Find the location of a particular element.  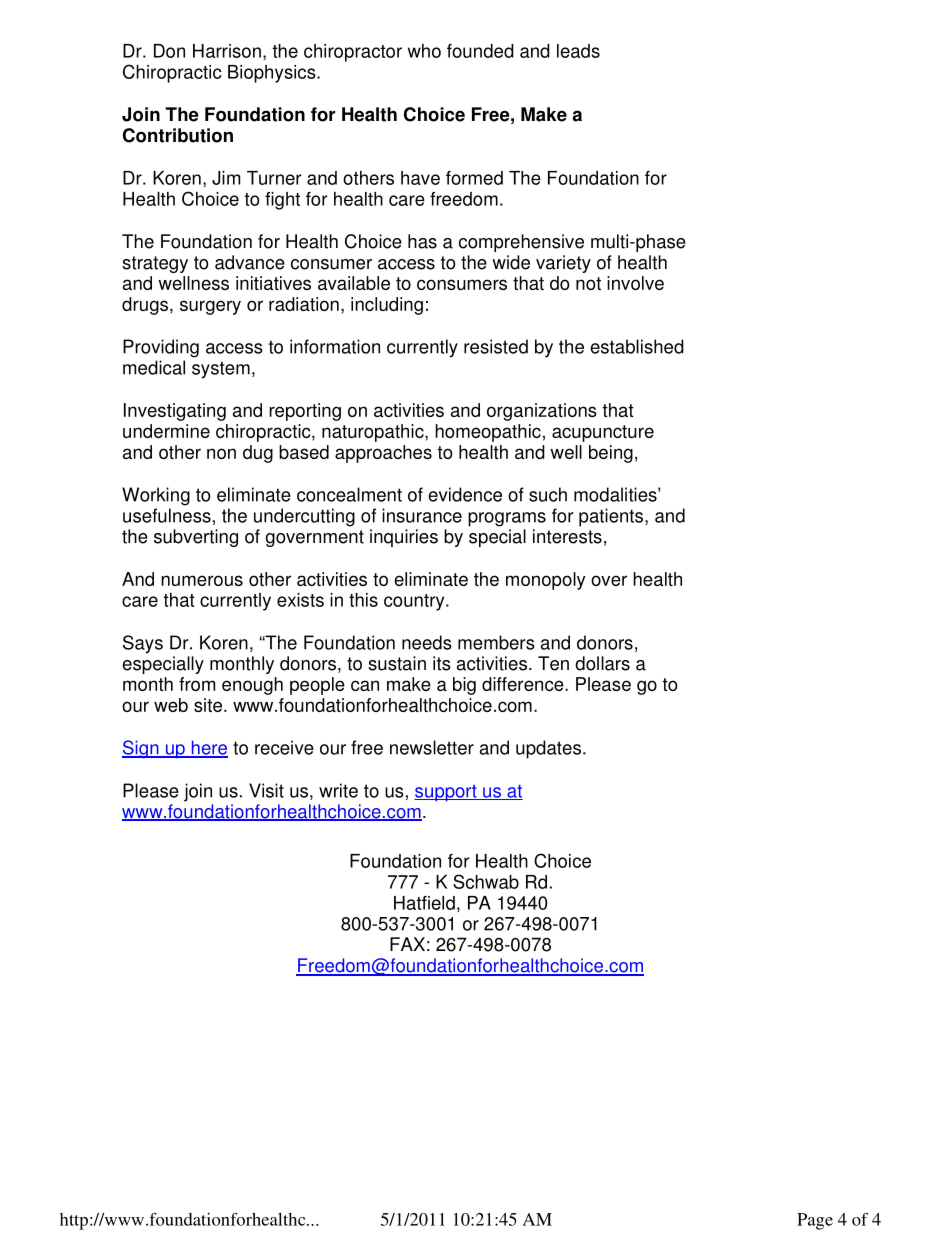

dollars is located at coordinates (602, 663).
